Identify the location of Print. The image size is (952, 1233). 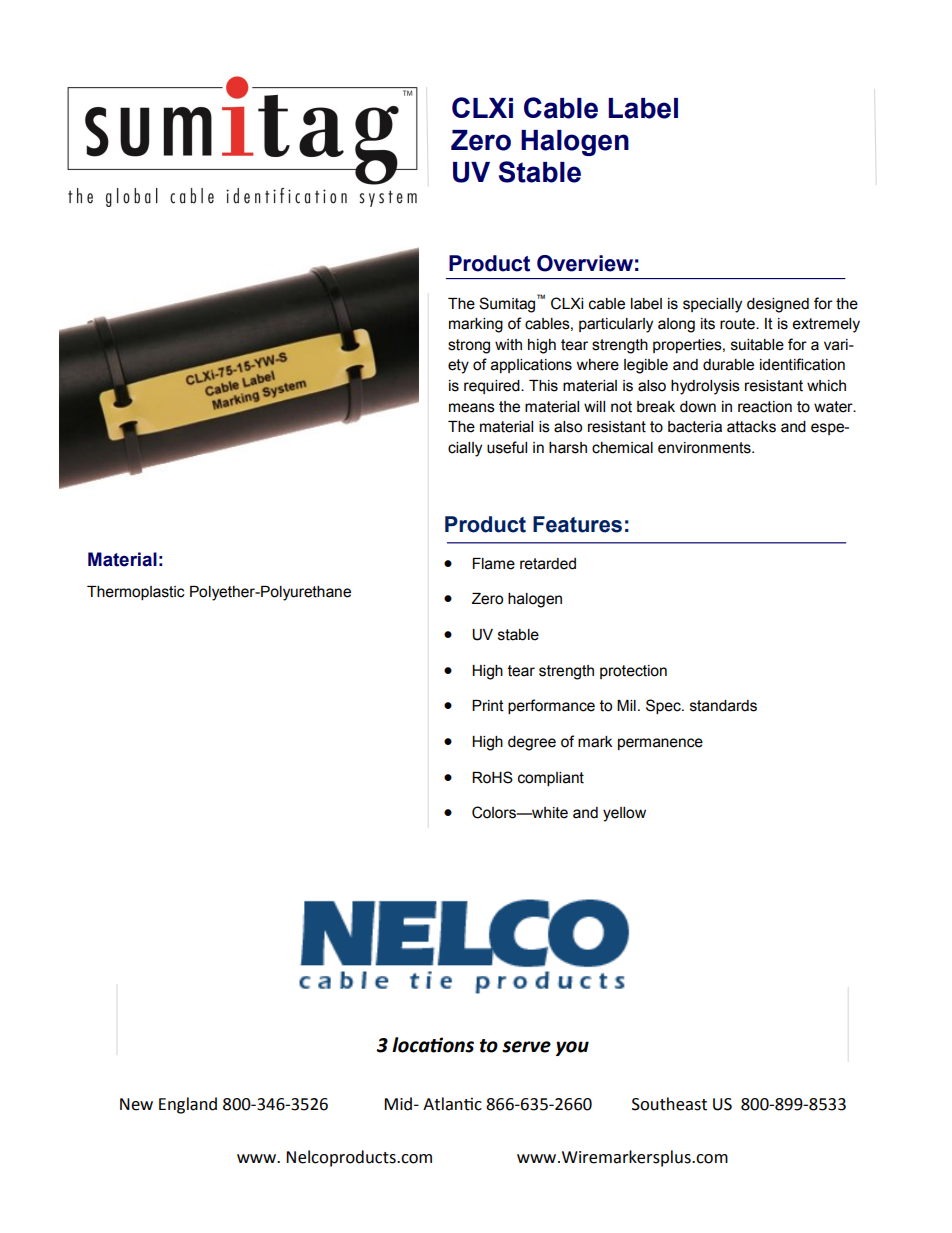
(488, 706).
